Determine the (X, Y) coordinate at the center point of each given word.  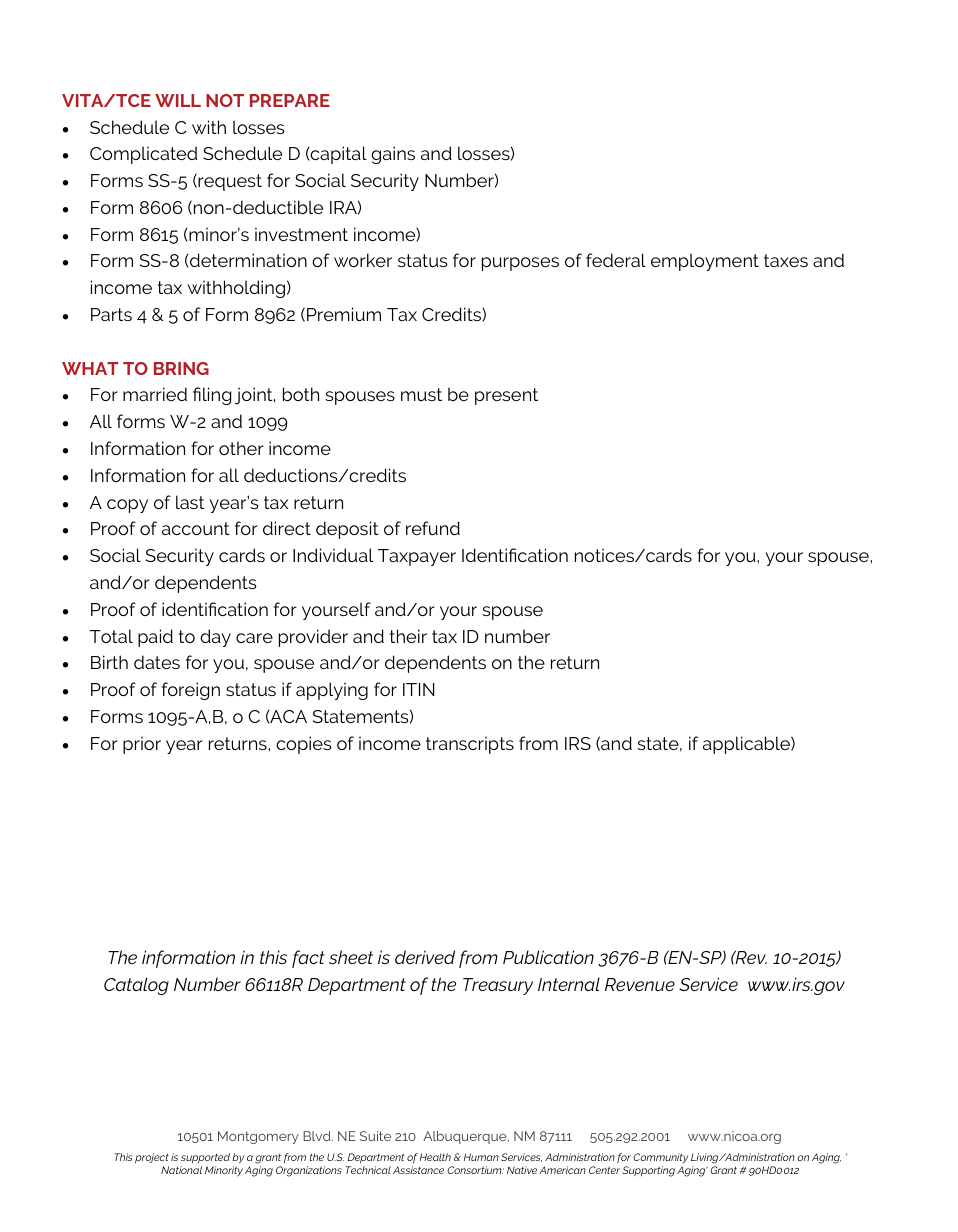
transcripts (470, 745)
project (152, 1158)
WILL (178, 100)
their (408, 636)
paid (155, 638)
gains (393, 155)
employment (705, 262)
